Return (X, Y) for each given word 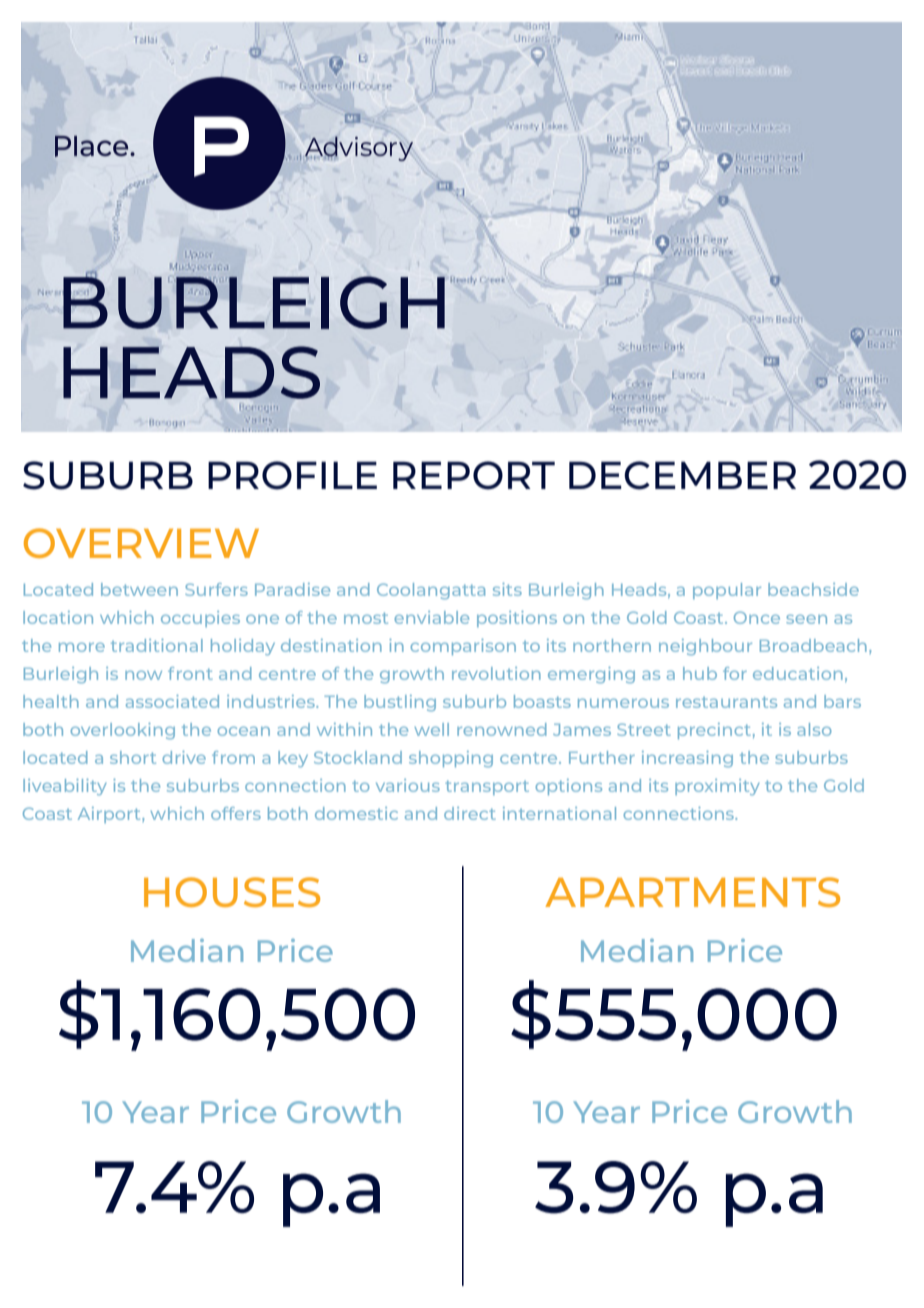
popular (727, 591)
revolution (496, 673)
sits (507, 589)
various (408, 785)
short (133, 757)
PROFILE (292, 475)
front (190, 673)
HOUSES (232, 892)
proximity (717, 787)
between (139, 589)
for (735, 673)
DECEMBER (682, 475)
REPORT (474, 475)
